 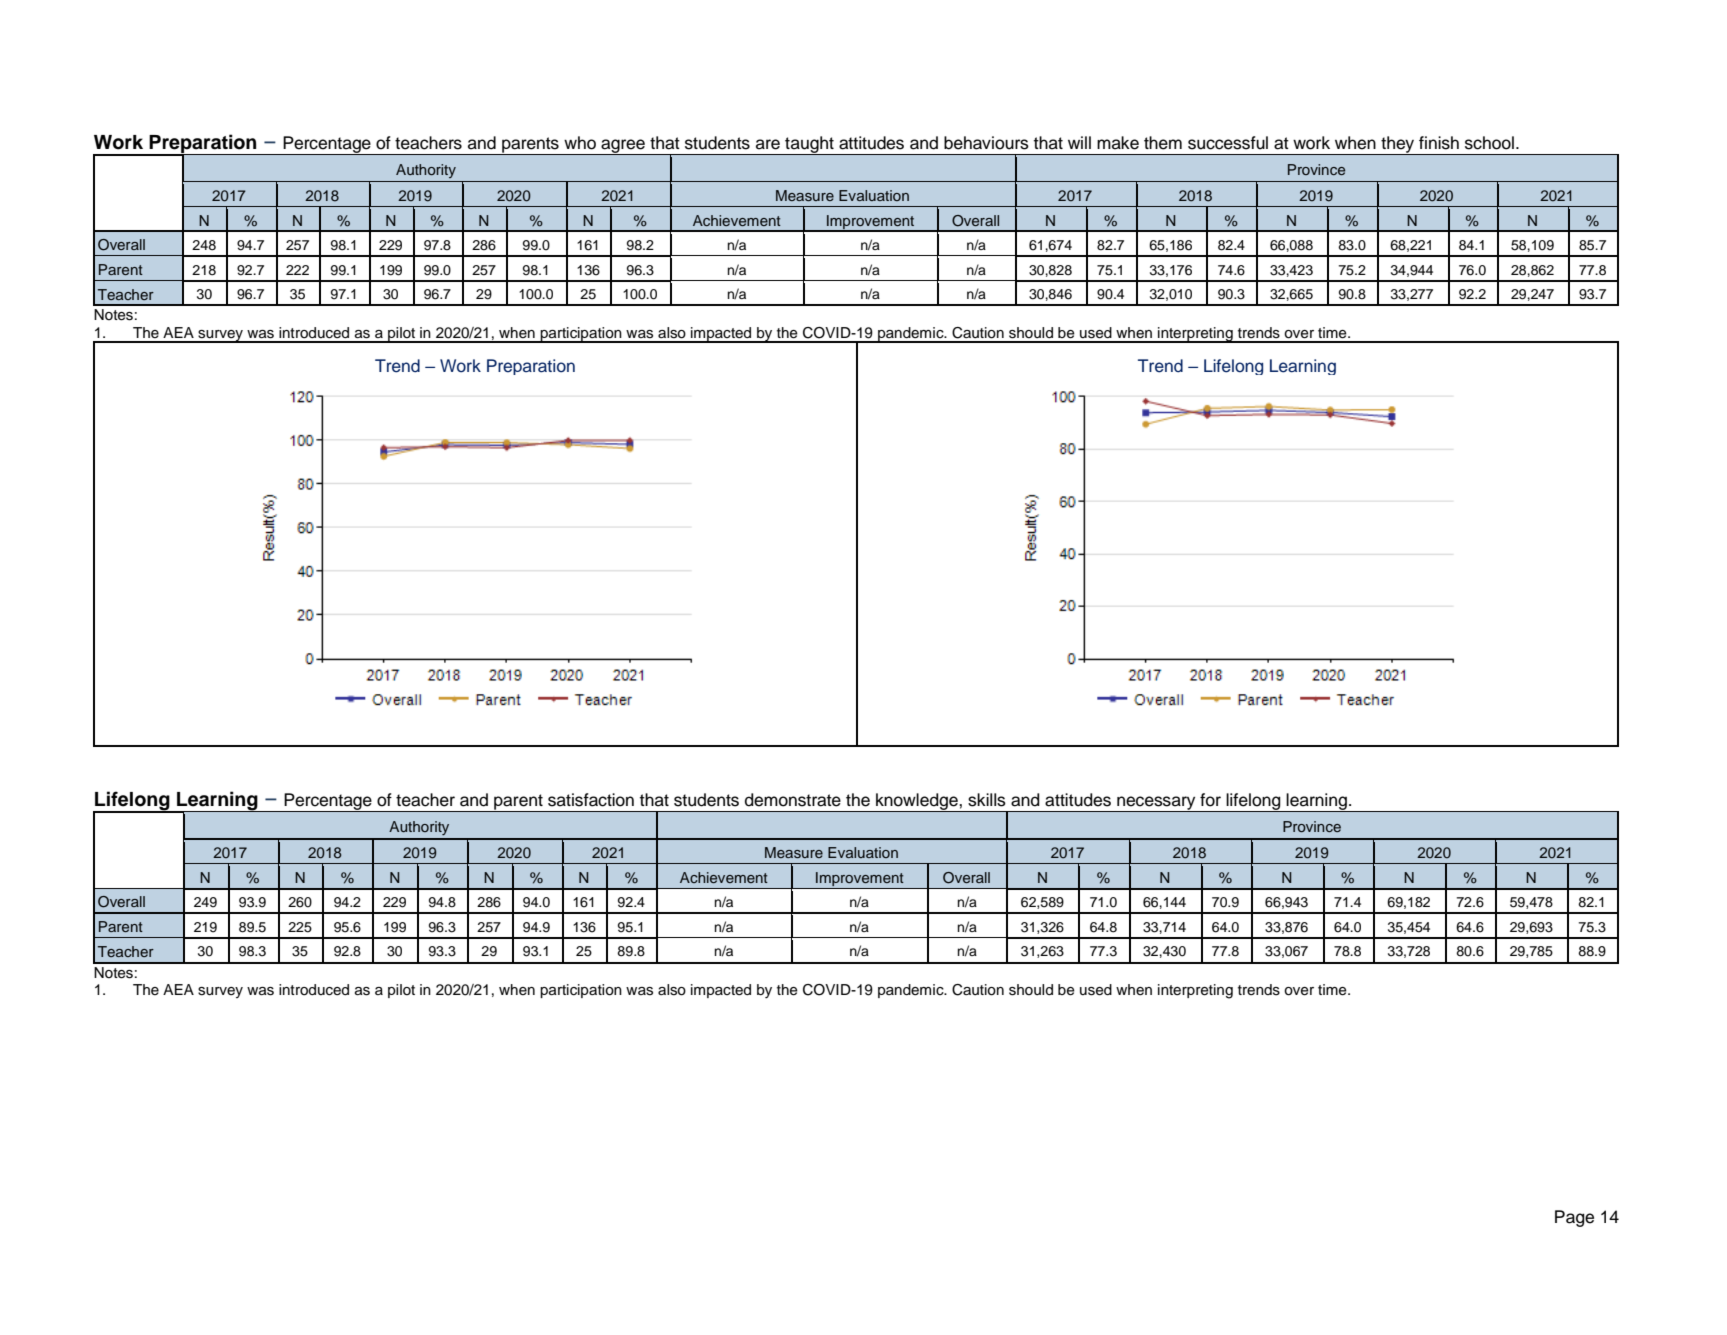 I want to click on make, so click(x=1118, y=143).
